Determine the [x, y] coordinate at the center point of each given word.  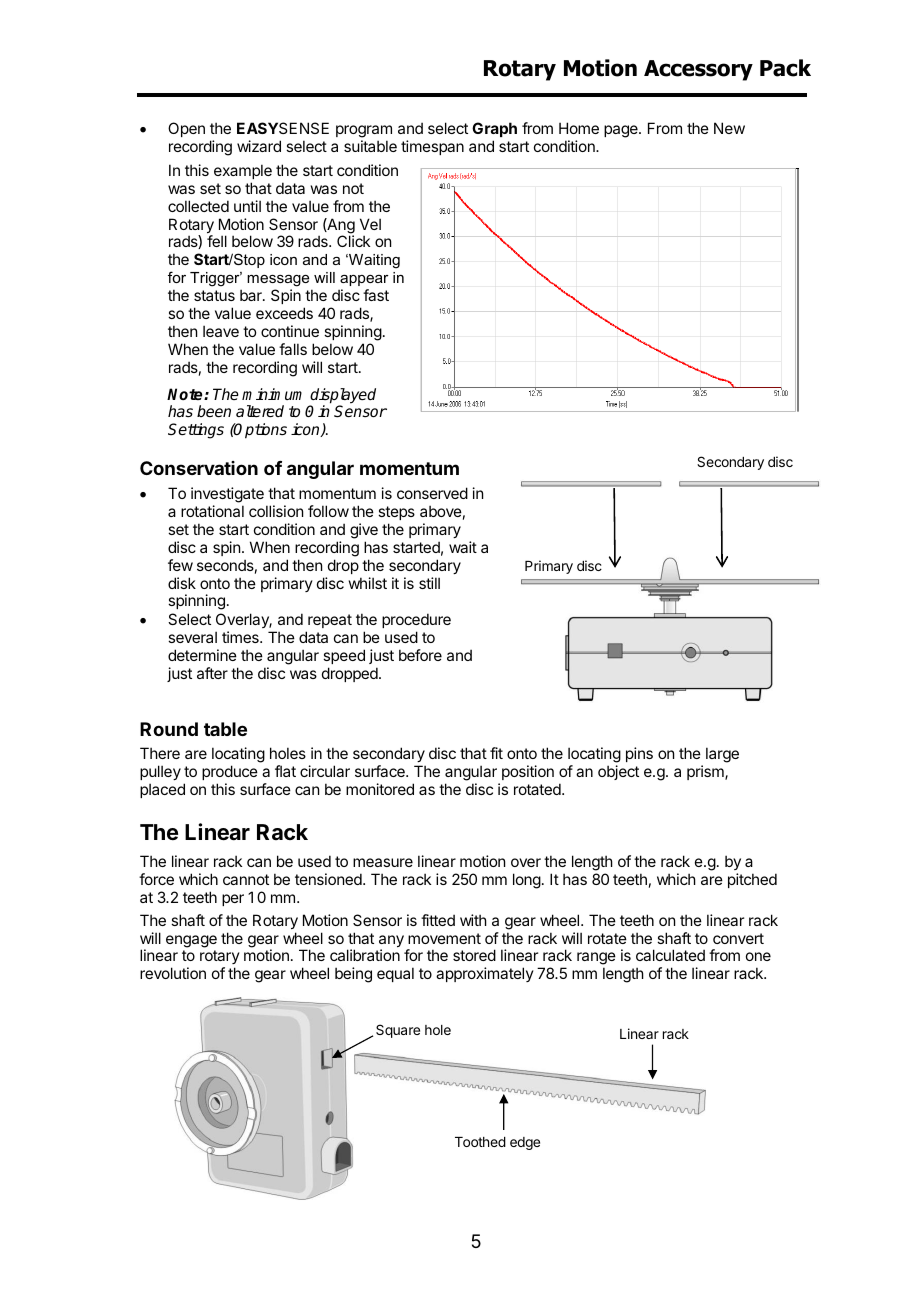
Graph [494, 129]
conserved [432, 493]
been [214, 411]
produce [230, 772]
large [722, 755]
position [528, 772]
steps [396, 513]
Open [186, 129]
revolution [173, 973]
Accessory [698, 70]
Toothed [480, 1142]
